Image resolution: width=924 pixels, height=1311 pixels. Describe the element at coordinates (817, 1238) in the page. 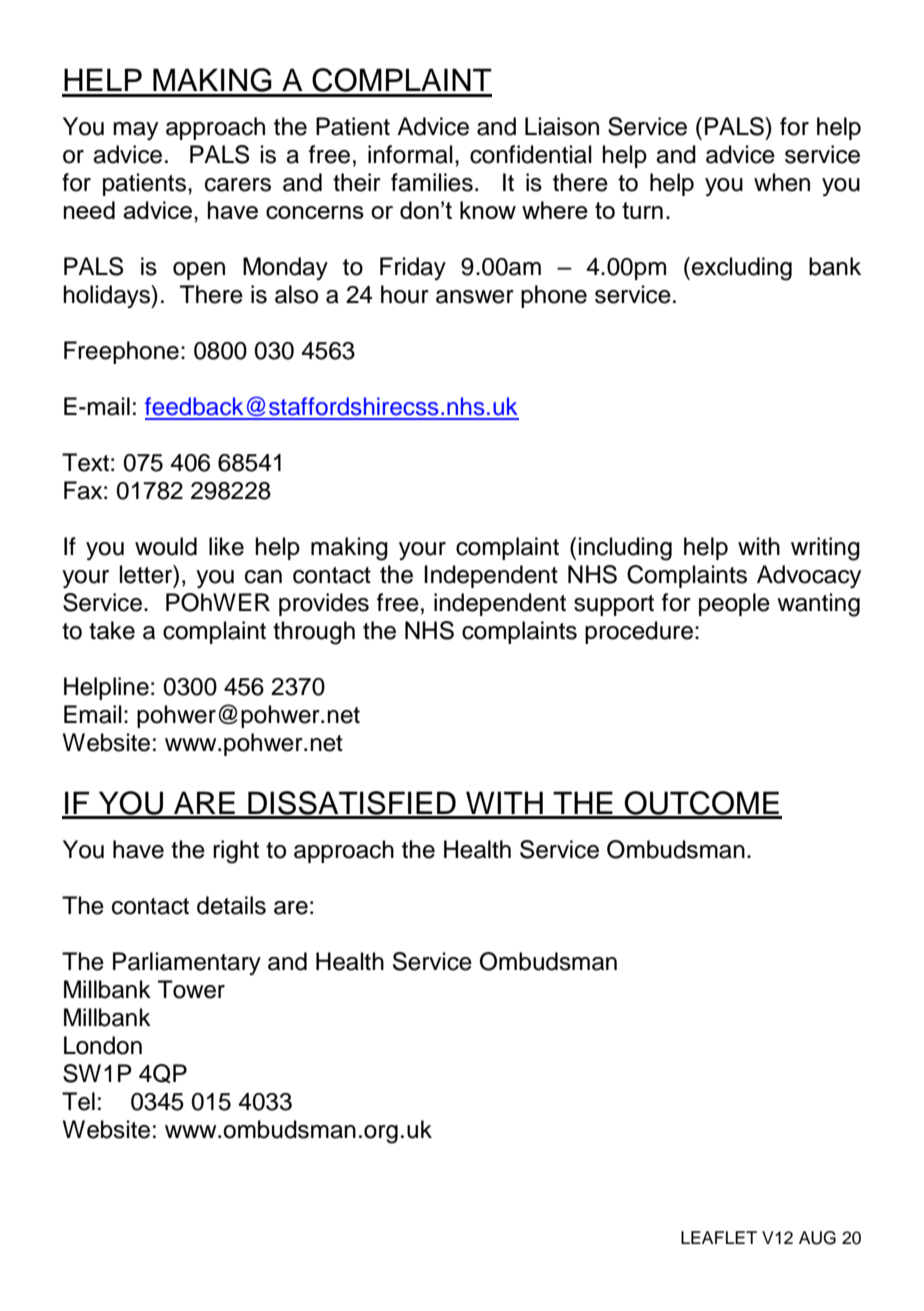

I see `AUG` at that location.
